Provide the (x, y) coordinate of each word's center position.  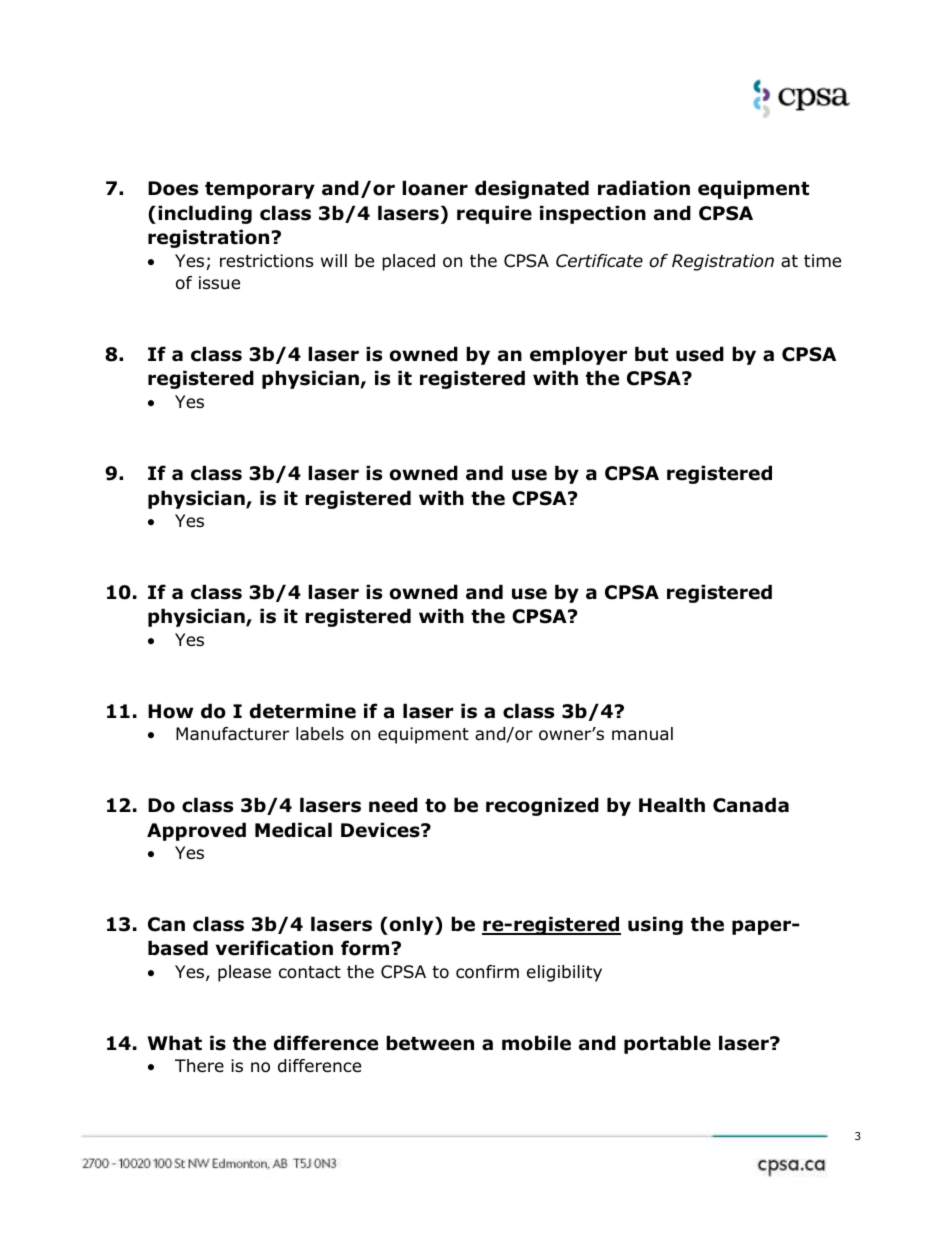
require (494, 214)
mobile (536, 1043)
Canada (751, 805)
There (199, 1066)
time (822, 261)
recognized (542, 806)
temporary (260, 190)
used (700, 354)
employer (578, 355)
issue (219, 283)
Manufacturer (232, 734)
